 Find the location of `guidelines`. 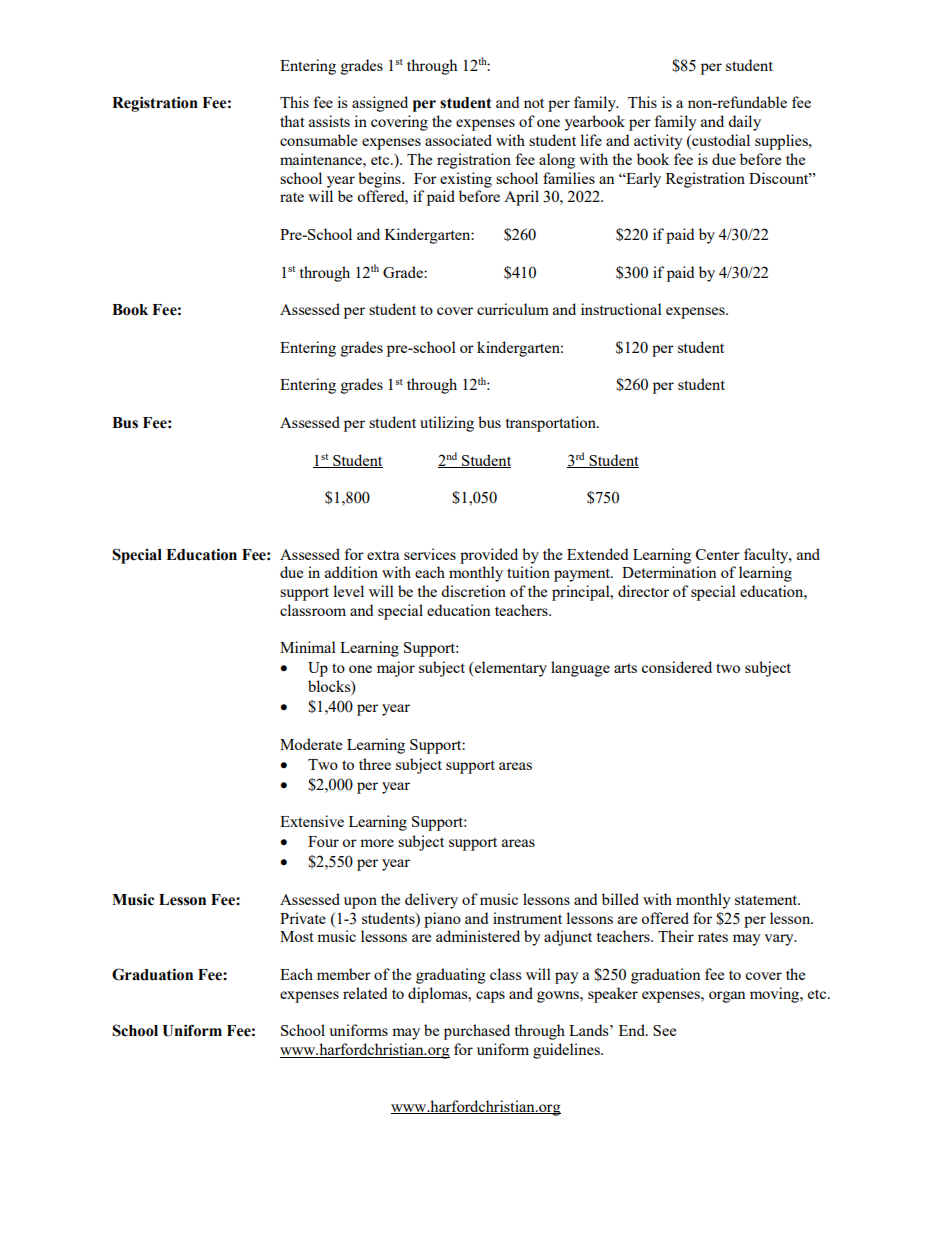

guidelines is located at coordinates (567, 1051).
